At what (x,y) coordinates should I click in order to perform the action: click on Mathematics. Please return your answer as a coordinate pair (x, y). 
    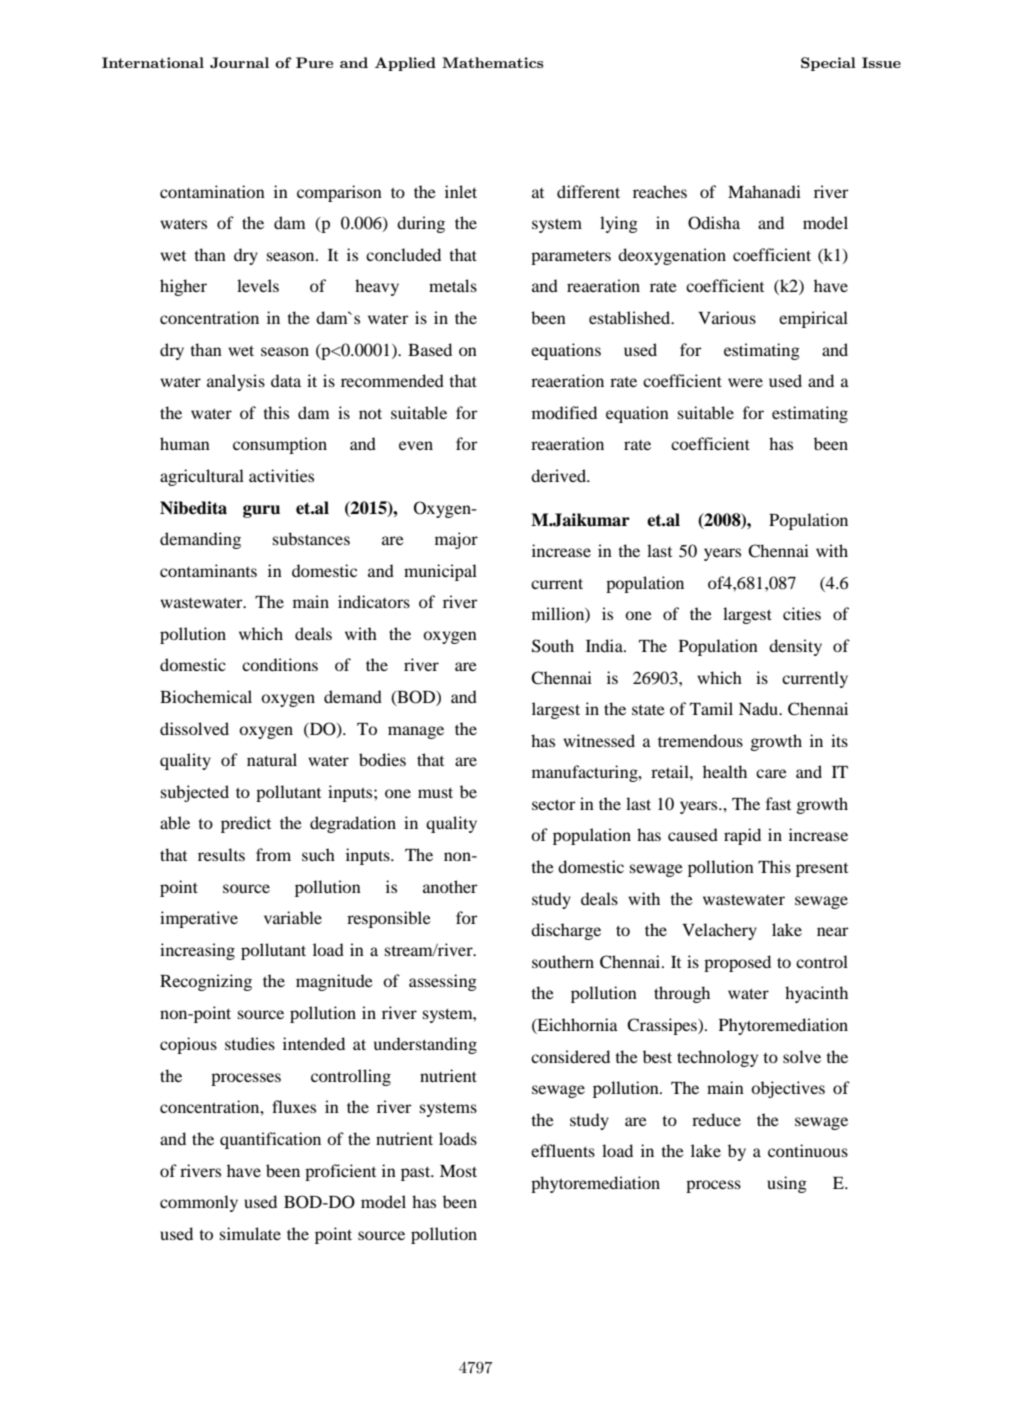
    Looking at the image, I should click on (493, 62).
